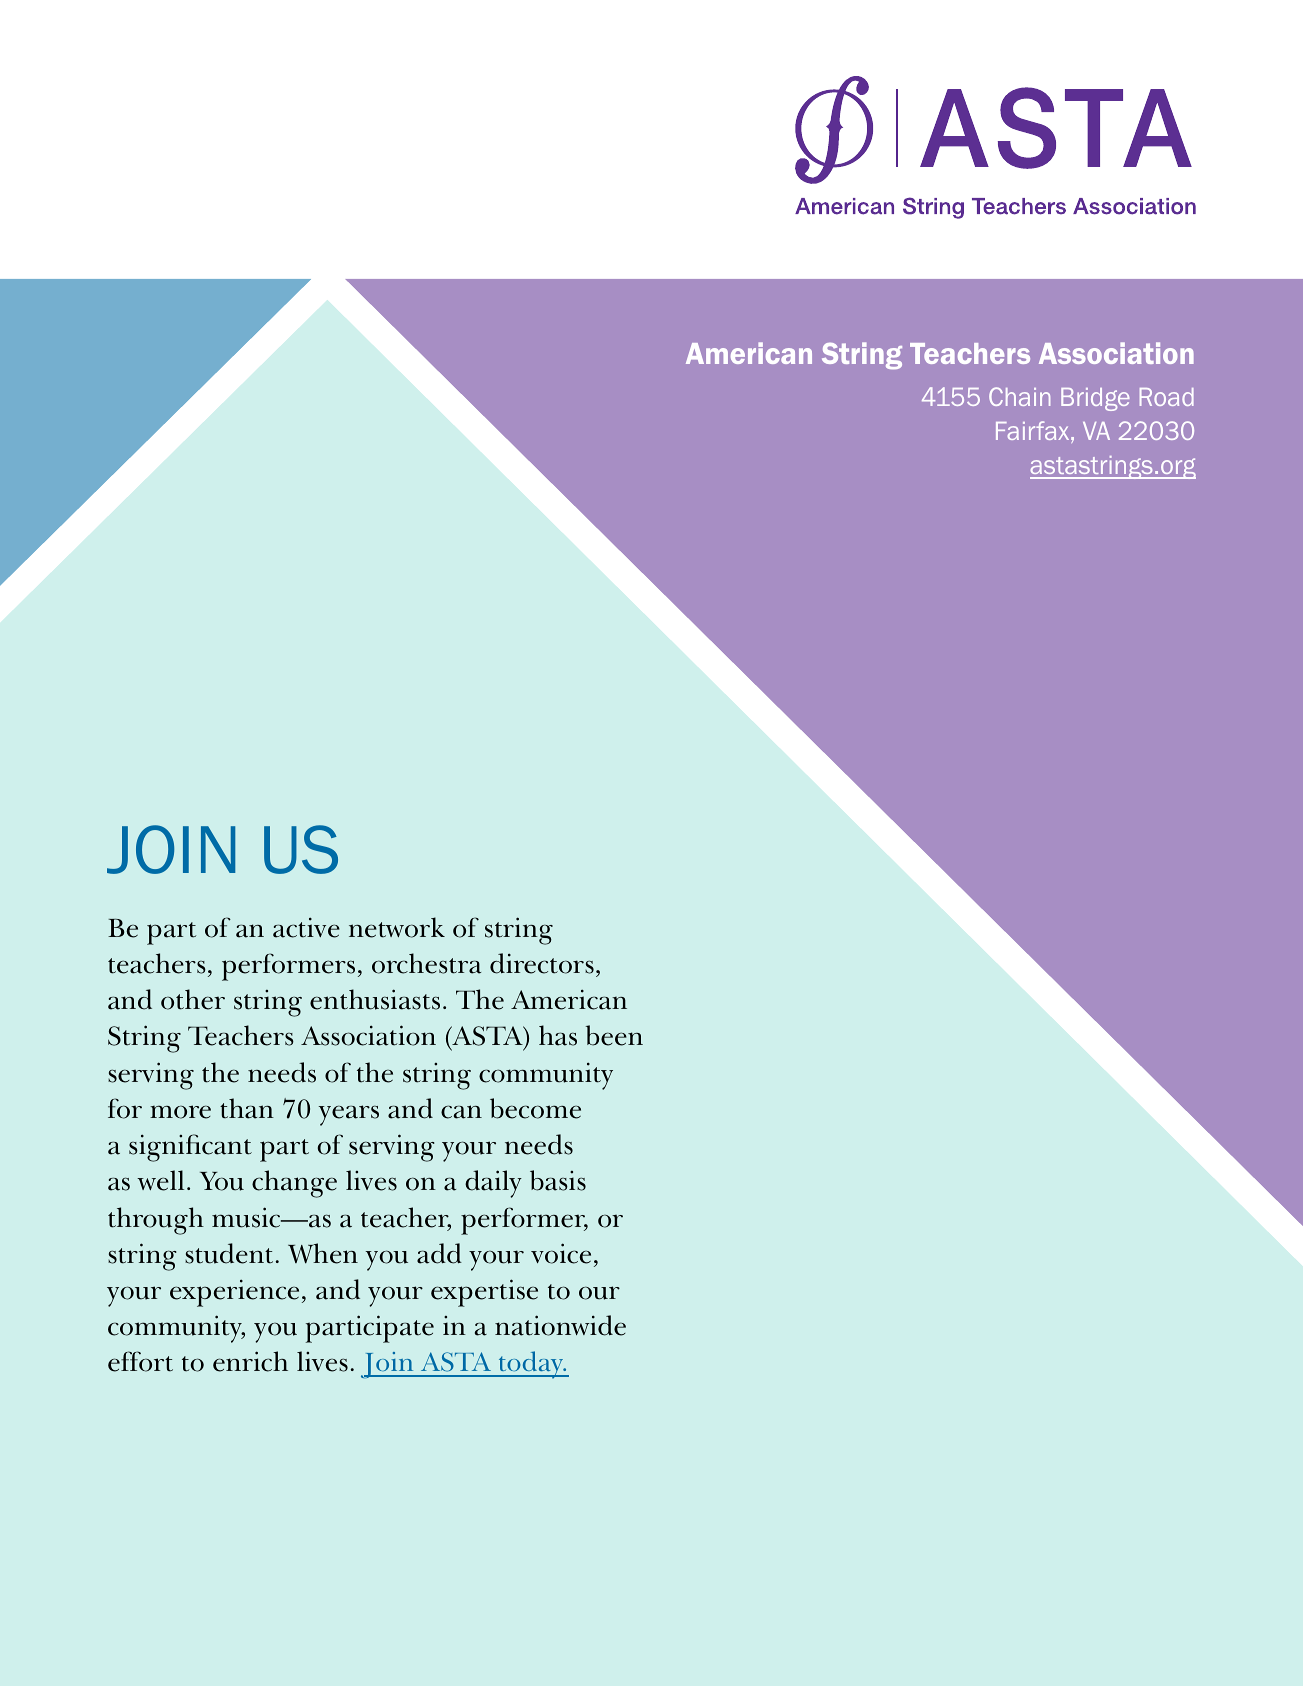 The image size is (1303, 1686). What do you see at coordinates (614, 1035) in the screenshot?
I see `been` at bounding box center [614, 1035].
